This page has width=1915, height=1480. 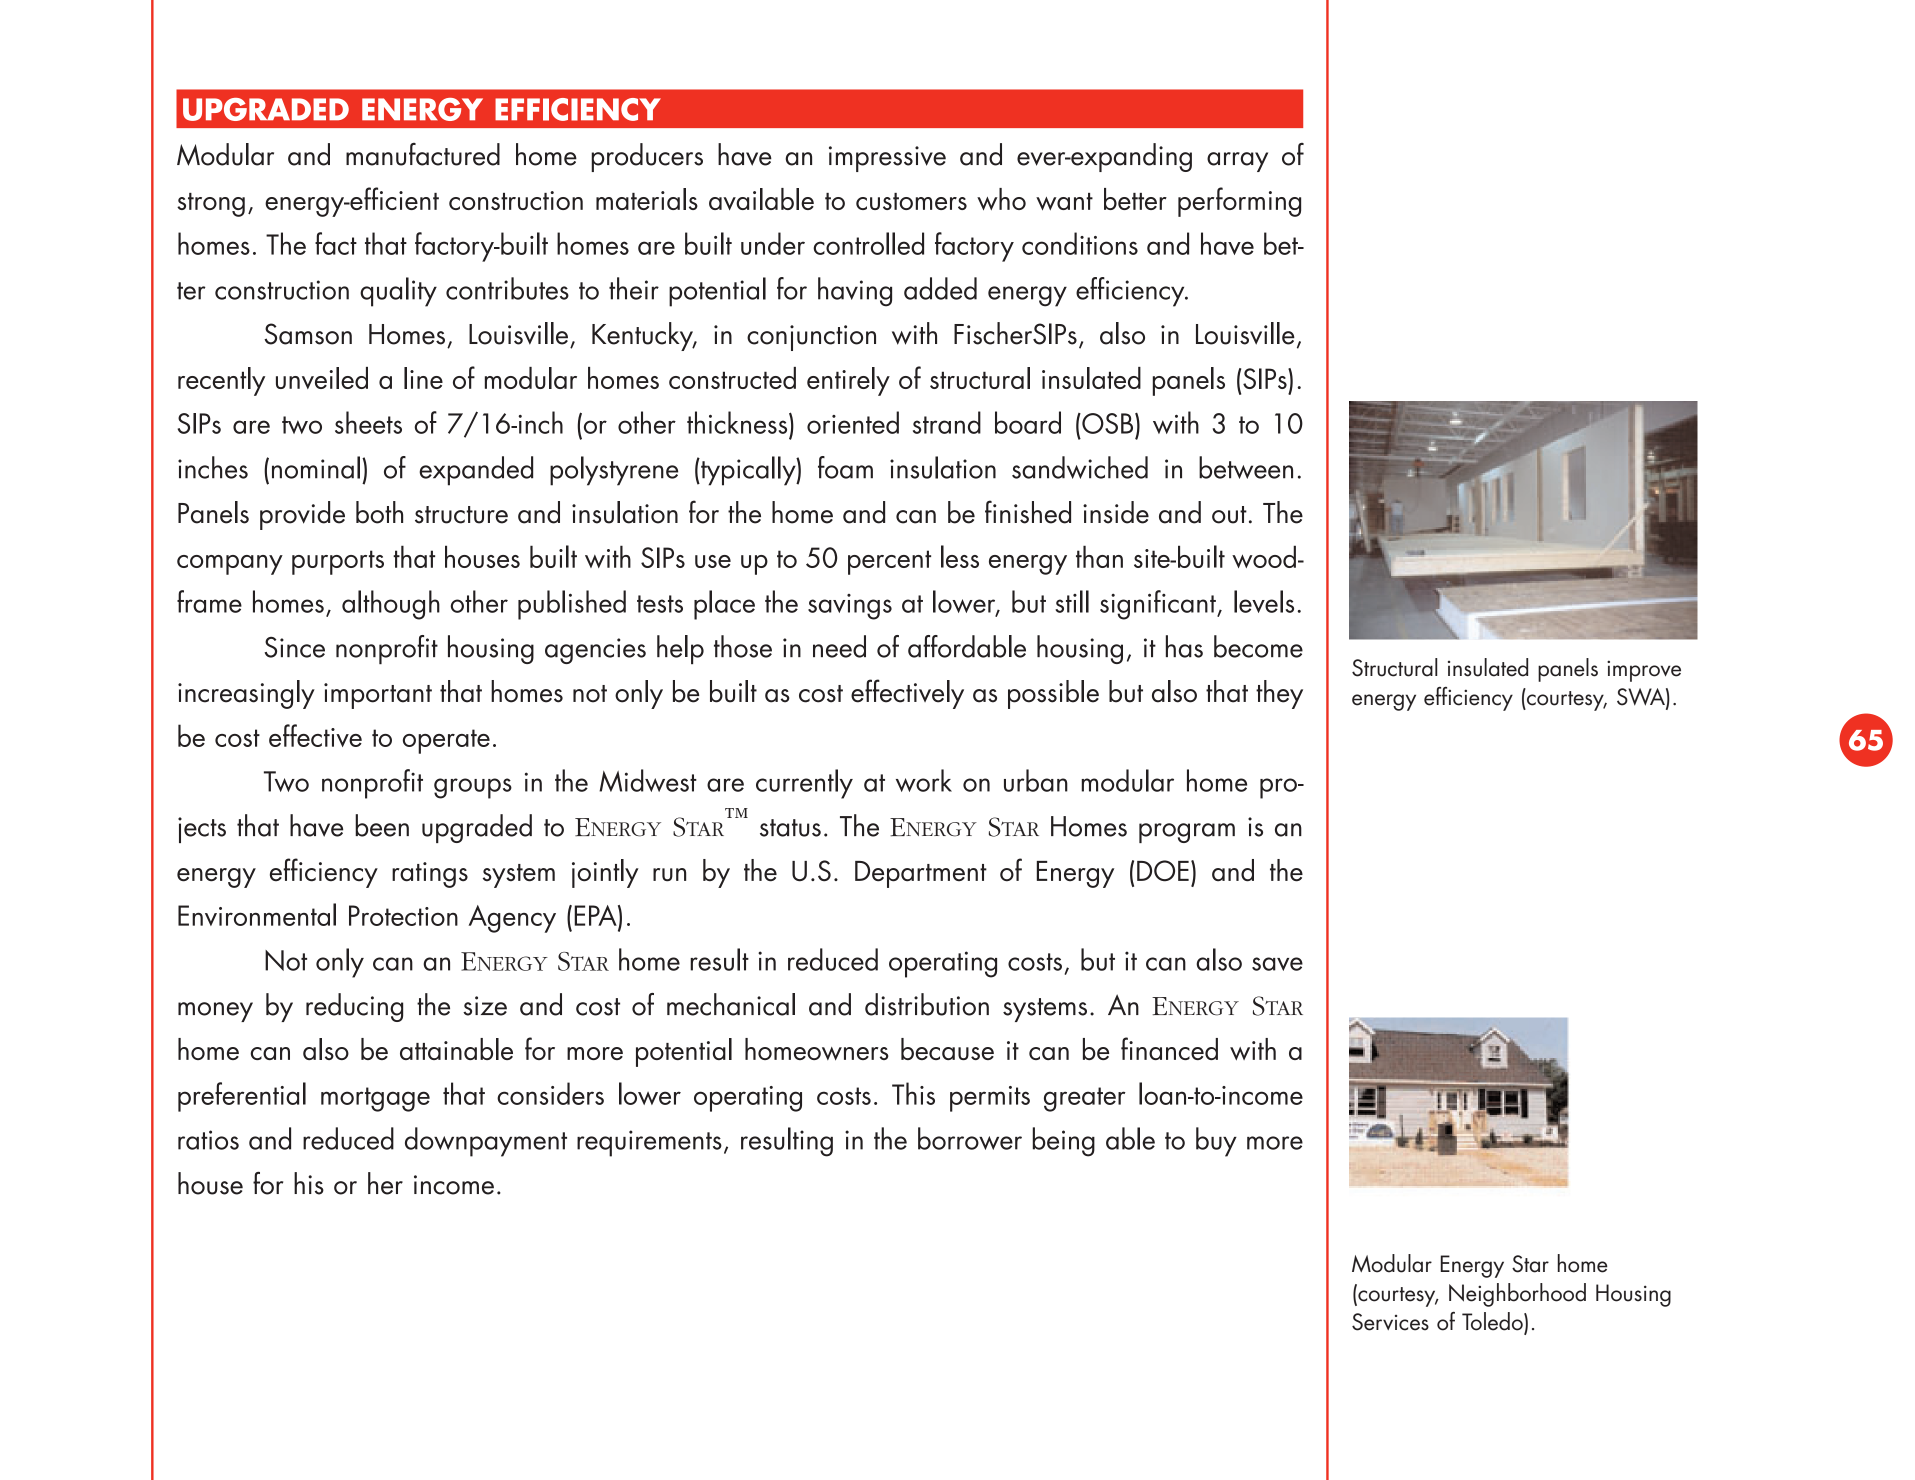 What do you see at coordinates (970, 1138) in the page?
I see `borrower` at bounding box center [970, 1138].
